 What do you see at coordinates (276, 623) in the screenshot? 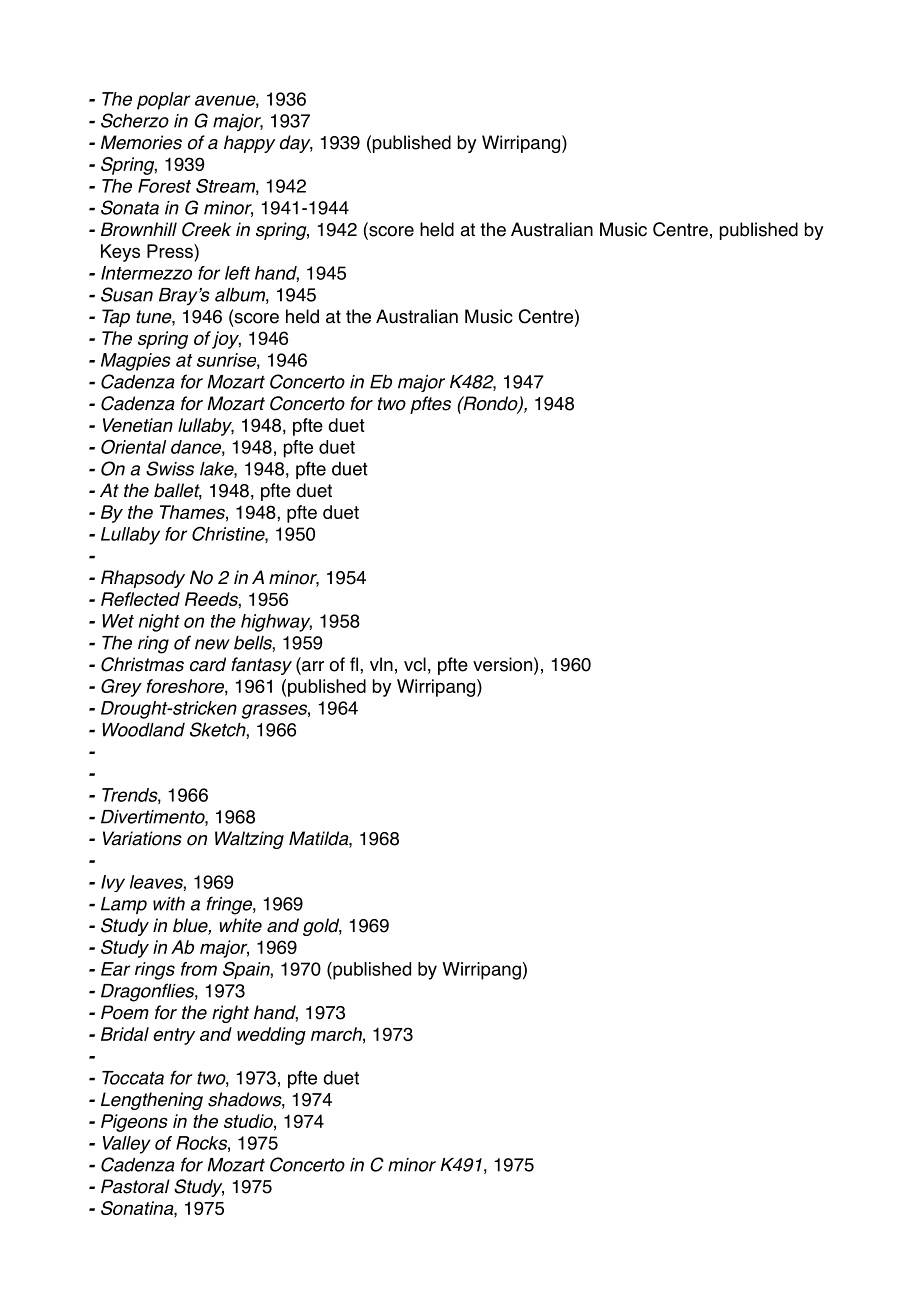
I see `highway` at bounding box center [276, 623].
